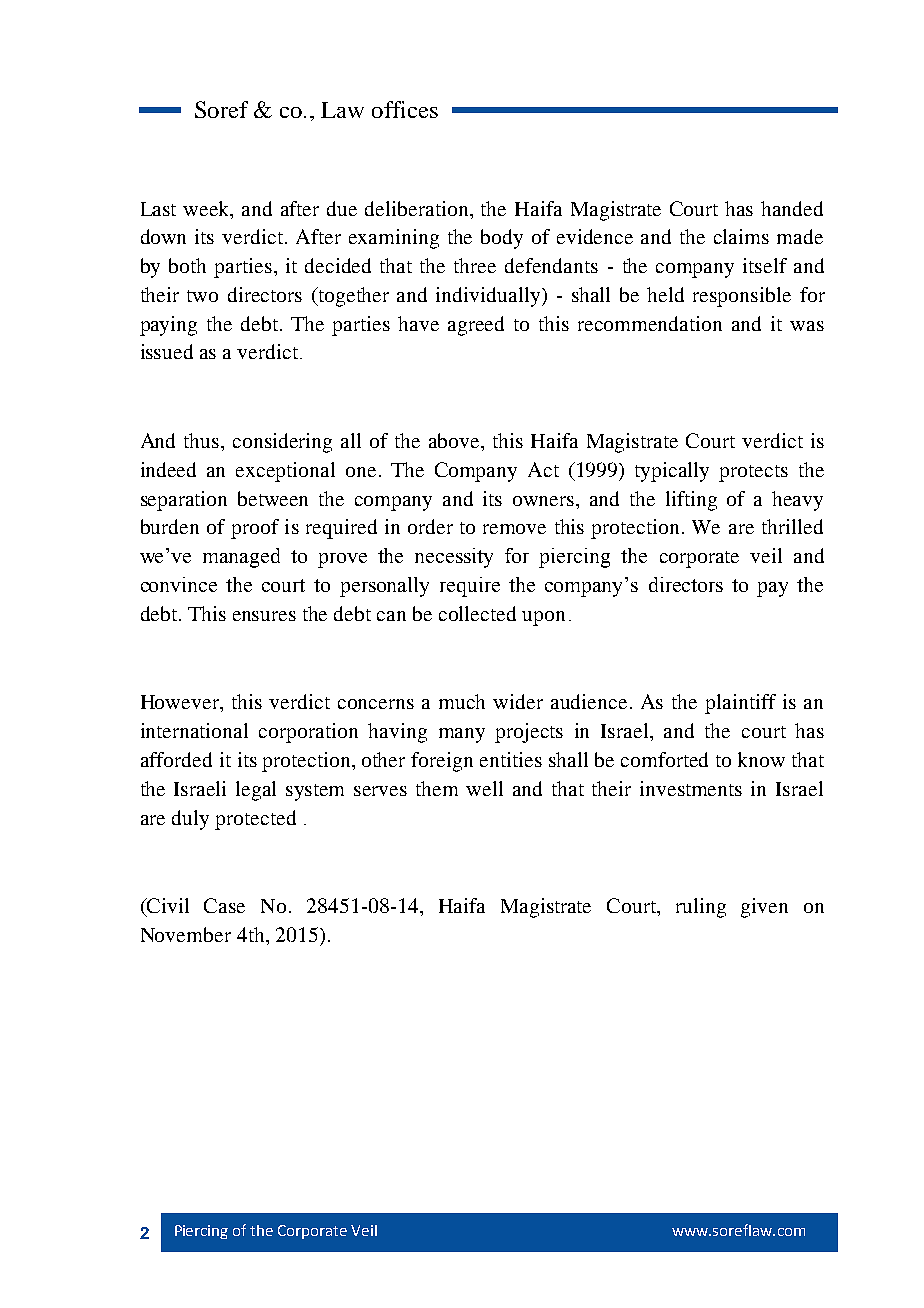 This screenshot has height=1308, width=924. Describe the element at coordinates (691, 501) in the screenshot. I see `lifting` at that location.
